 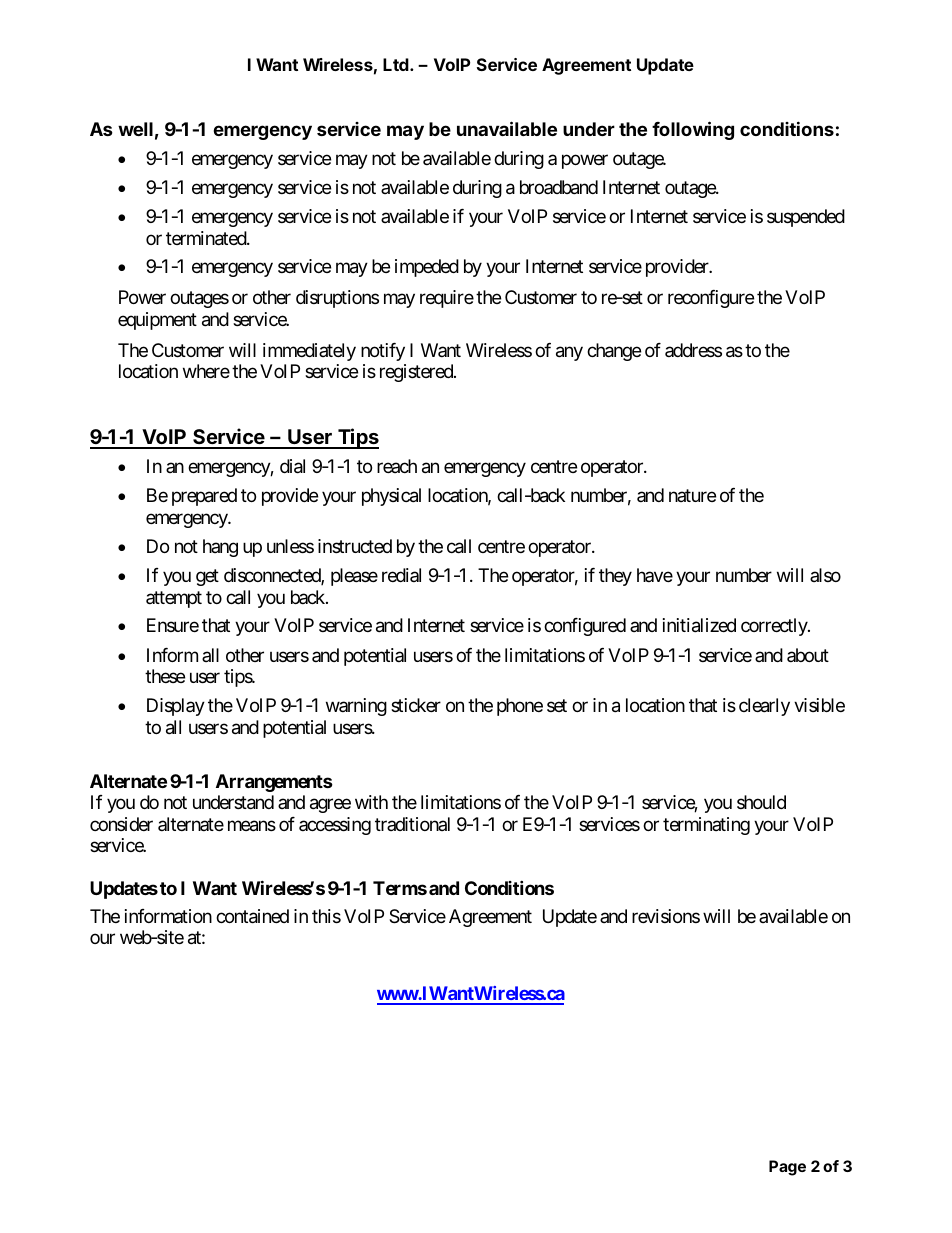 What do you see at coordinates (135, 129) in the image?
I see `well` at bounding box center [135, 129].
